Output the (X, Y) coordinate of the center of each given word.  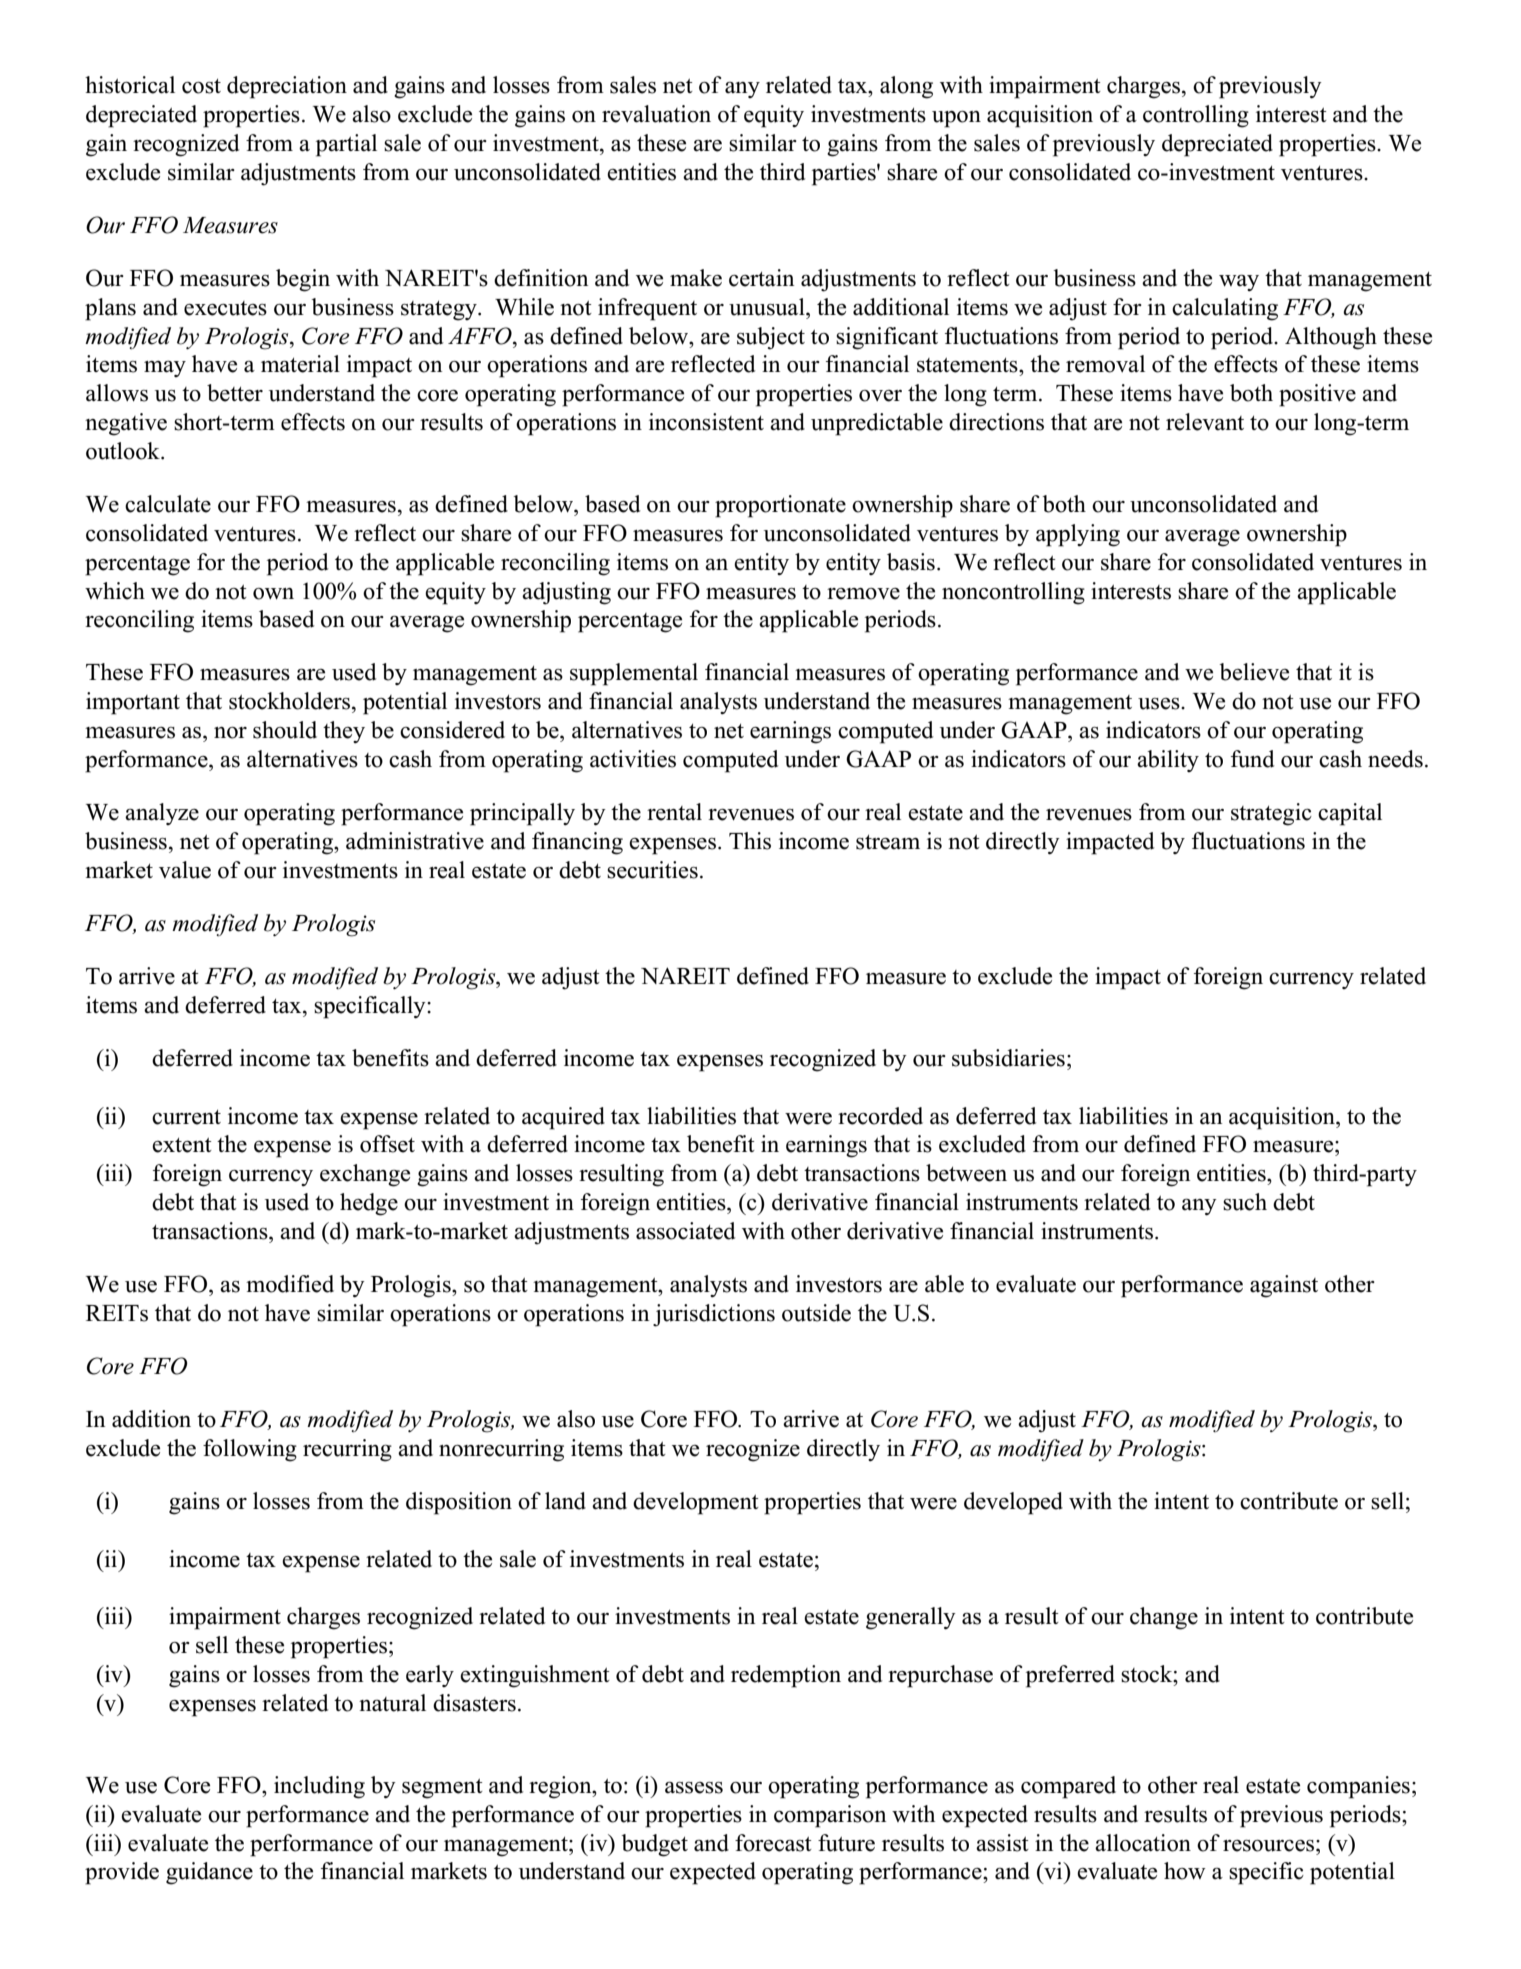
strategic (1271, 814)
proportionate (780, 506)
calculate (168, 504)
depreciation (287, 87)
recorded (880, 1116)
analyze (162, 814)
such (1245, 1202)
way (1239, 283)
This (750, 841)
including (319, 1787)
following (250, 1450)
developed (1013, 1503)
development (696, 1503)
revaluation (656, 114)
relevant (1205, 422)
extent (182, 1145)
